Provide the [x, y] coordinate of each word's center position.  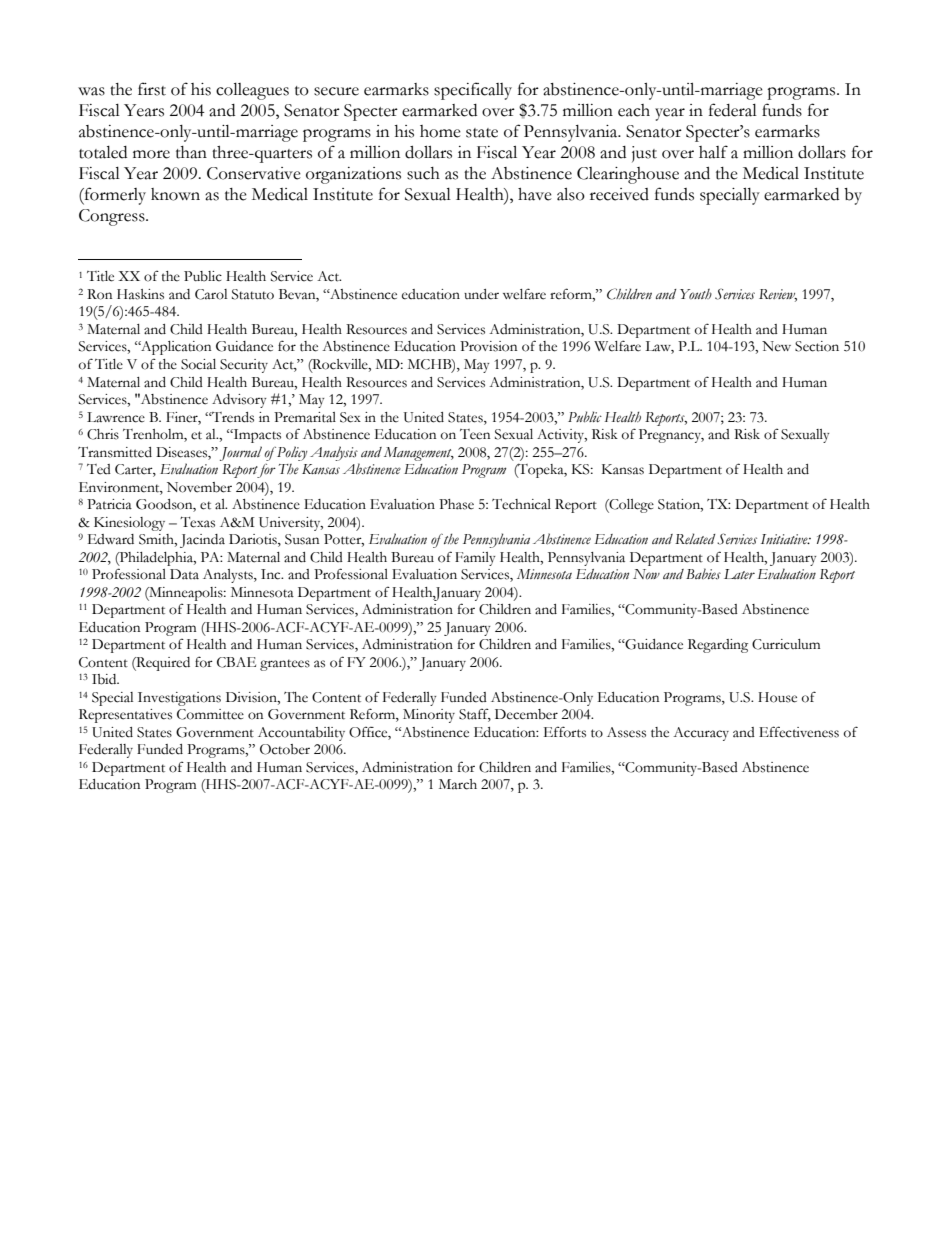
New [776, 346]
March [458, 784]
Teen [475, 434]
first [152, 89]
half [713, 152]
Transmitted [115, 452]
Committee [210, 714]
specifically [473, 91]
